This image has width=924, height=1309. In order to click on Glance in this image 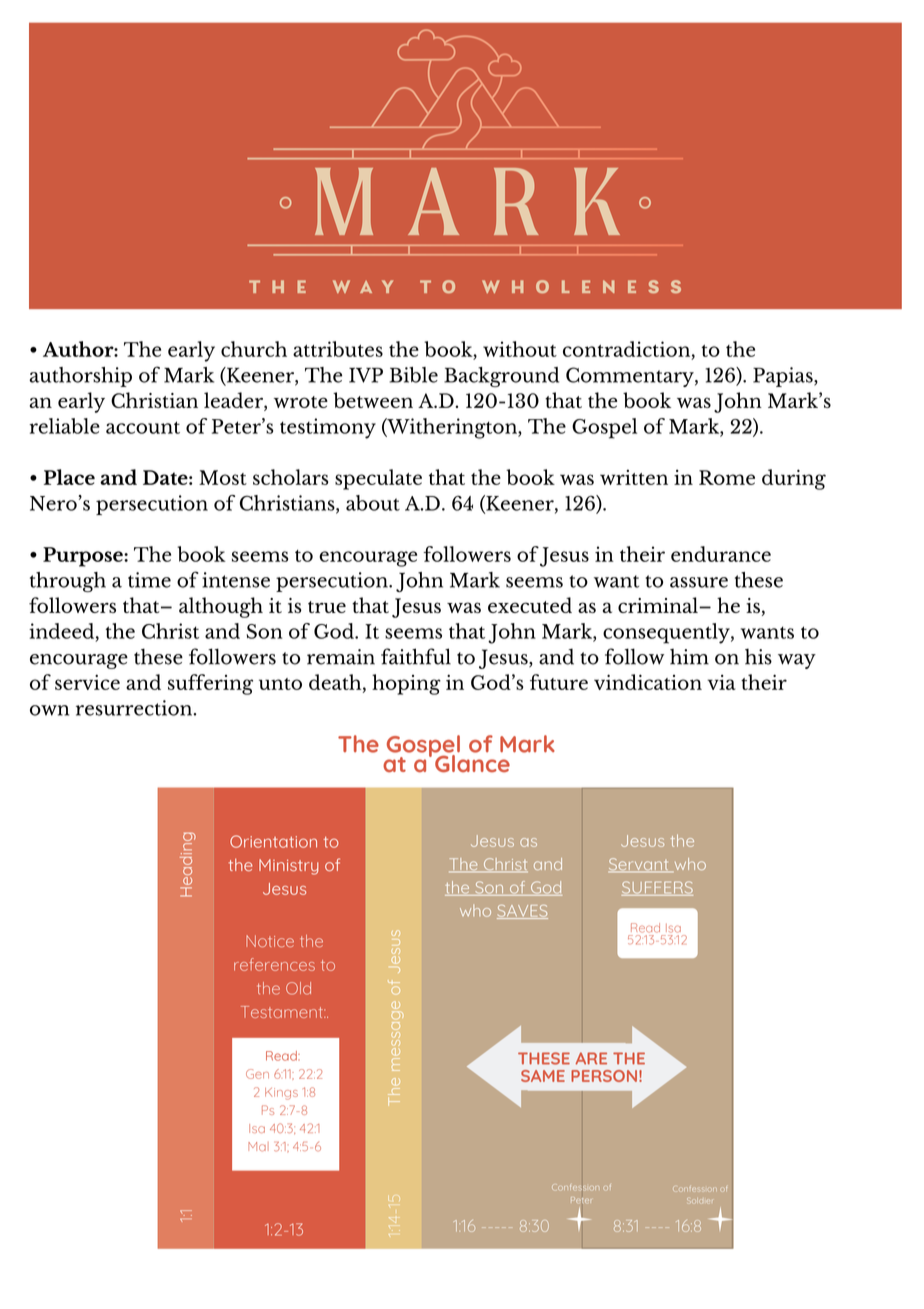, I will do `click(472, 762)`.
